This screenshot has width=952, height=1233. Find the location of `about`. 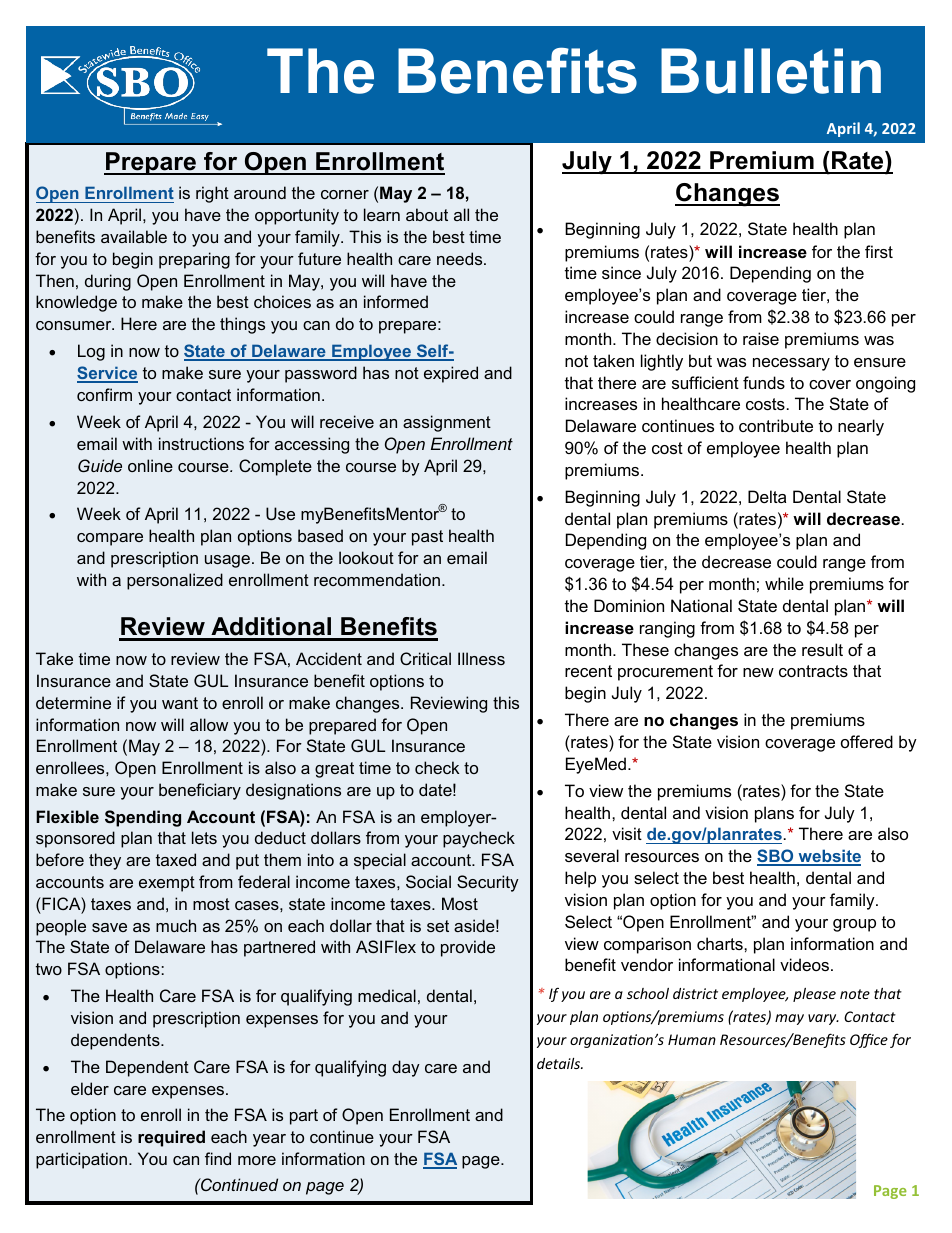

about is located at coordinates (427, 214).
